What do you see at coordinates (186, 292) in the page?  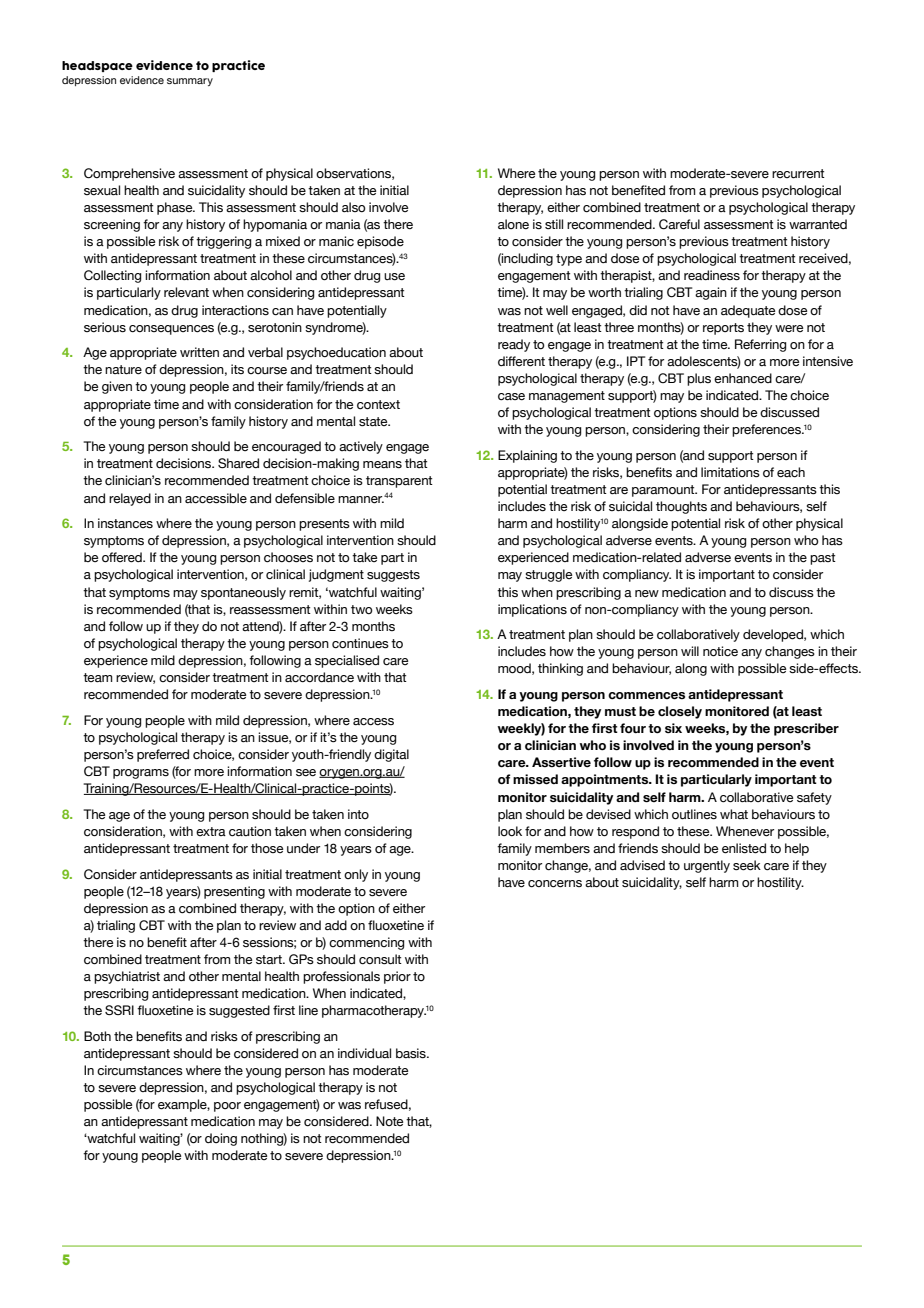 I see `relevant` at bounding box center [186, 292].
